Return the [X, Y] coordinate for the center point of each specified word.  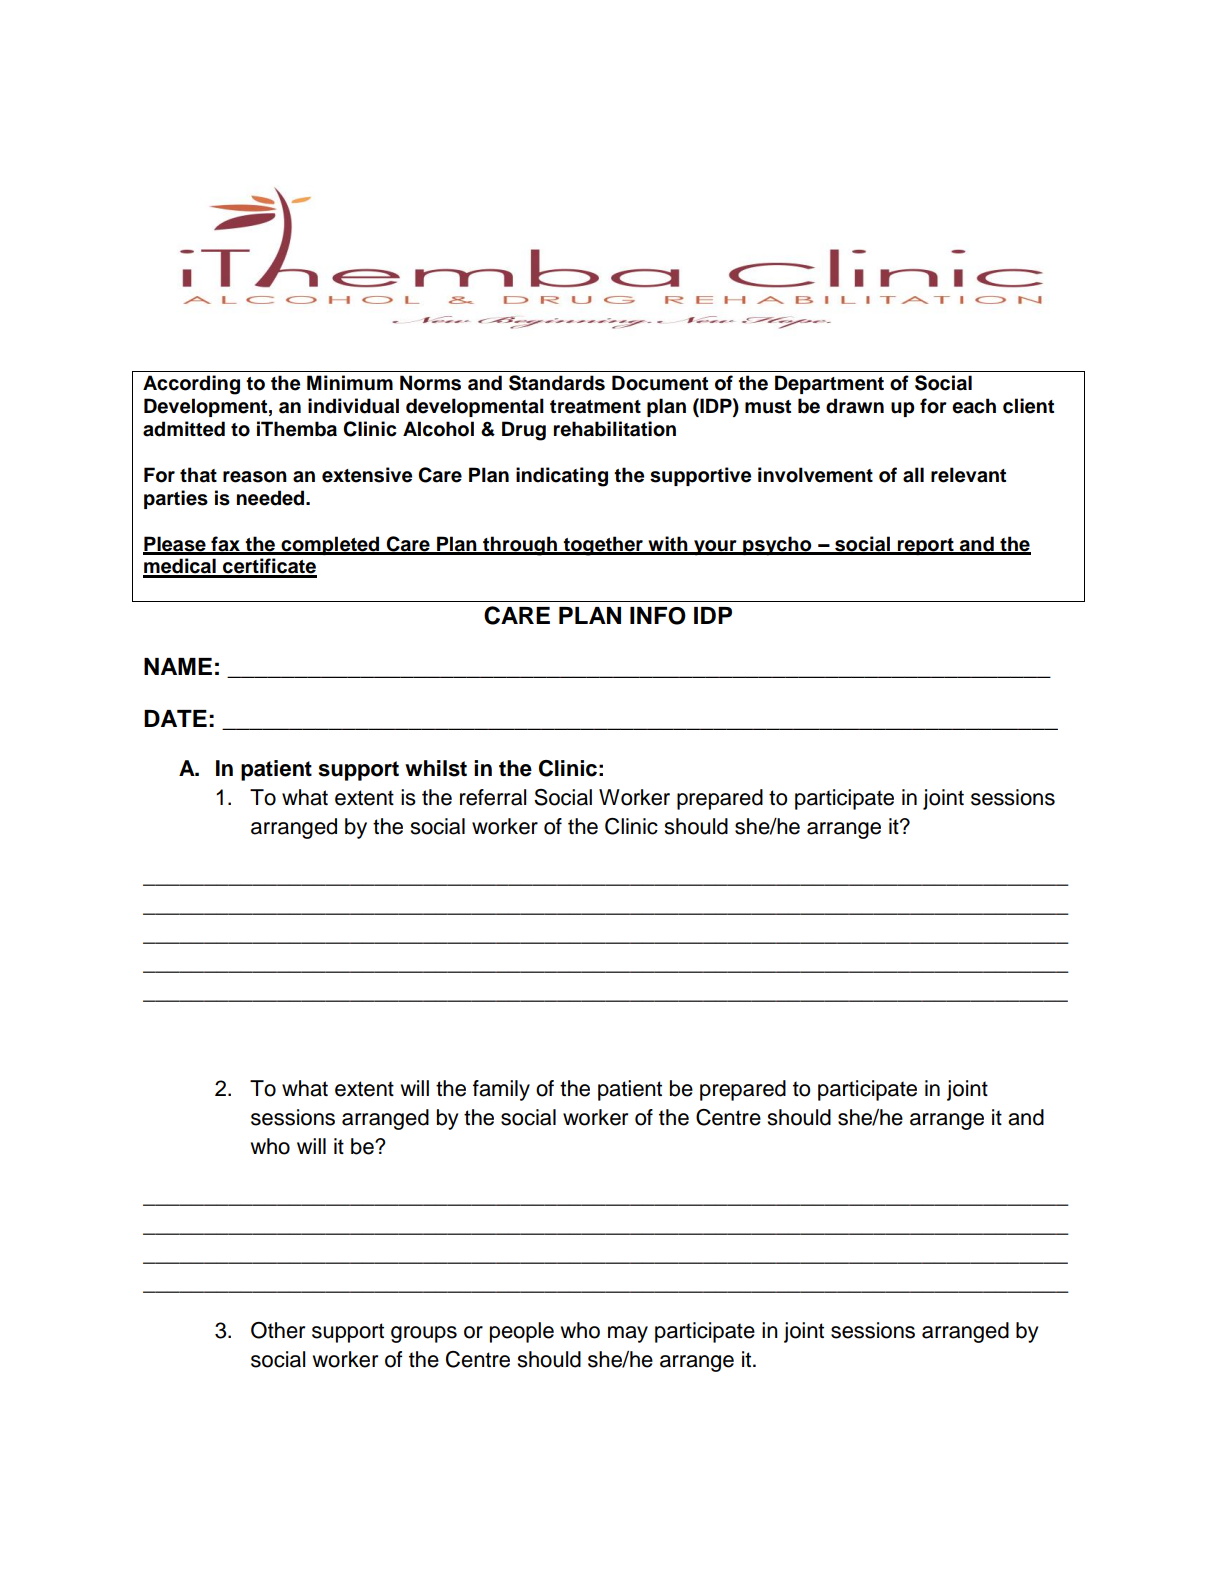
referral [493, 797]
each [974, 406]
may [628, 1334]
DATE [175, 718]
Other [278, 1330]
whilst [436, 768]
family [501, 1090]
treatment [595, 407]
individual [353, 406]
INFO [658, 616]
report [926, 546]
